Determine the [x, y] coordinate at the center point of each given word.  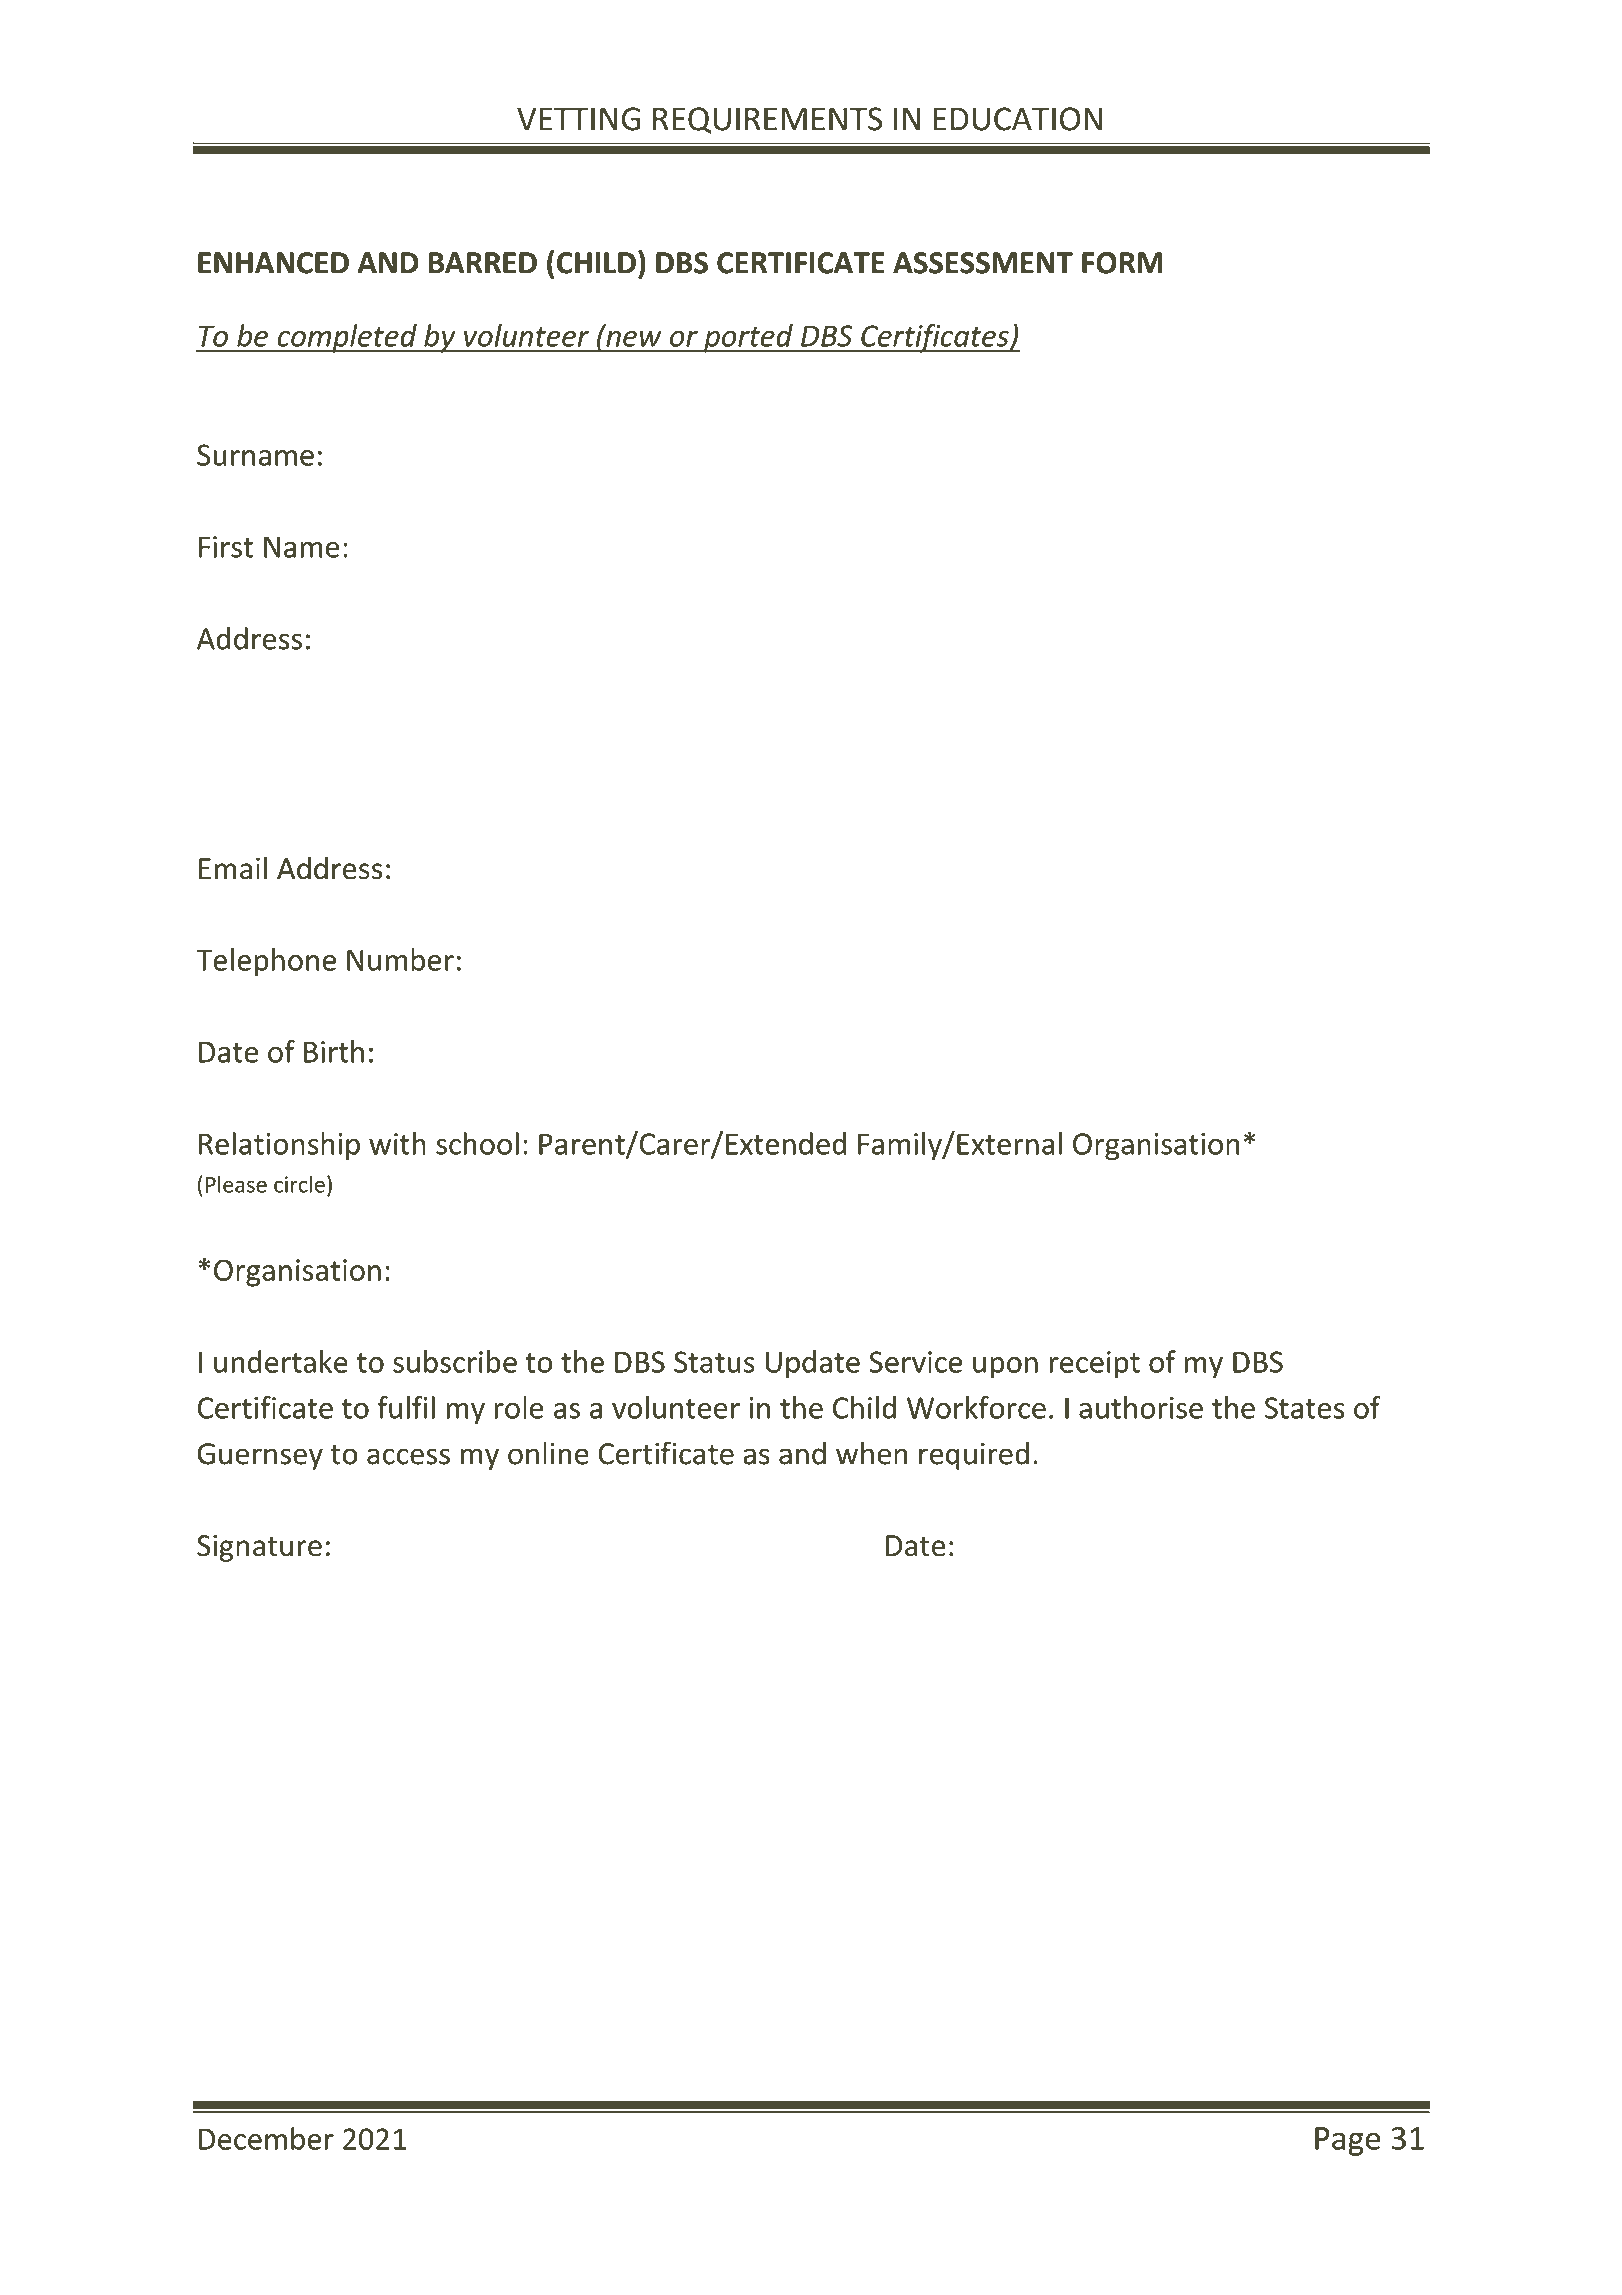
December [266, 2138]
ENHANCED [273, 263]
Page [1348, 2141]
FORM [1122, 263]
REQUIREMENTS [767, 120]
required [974, 1456]
